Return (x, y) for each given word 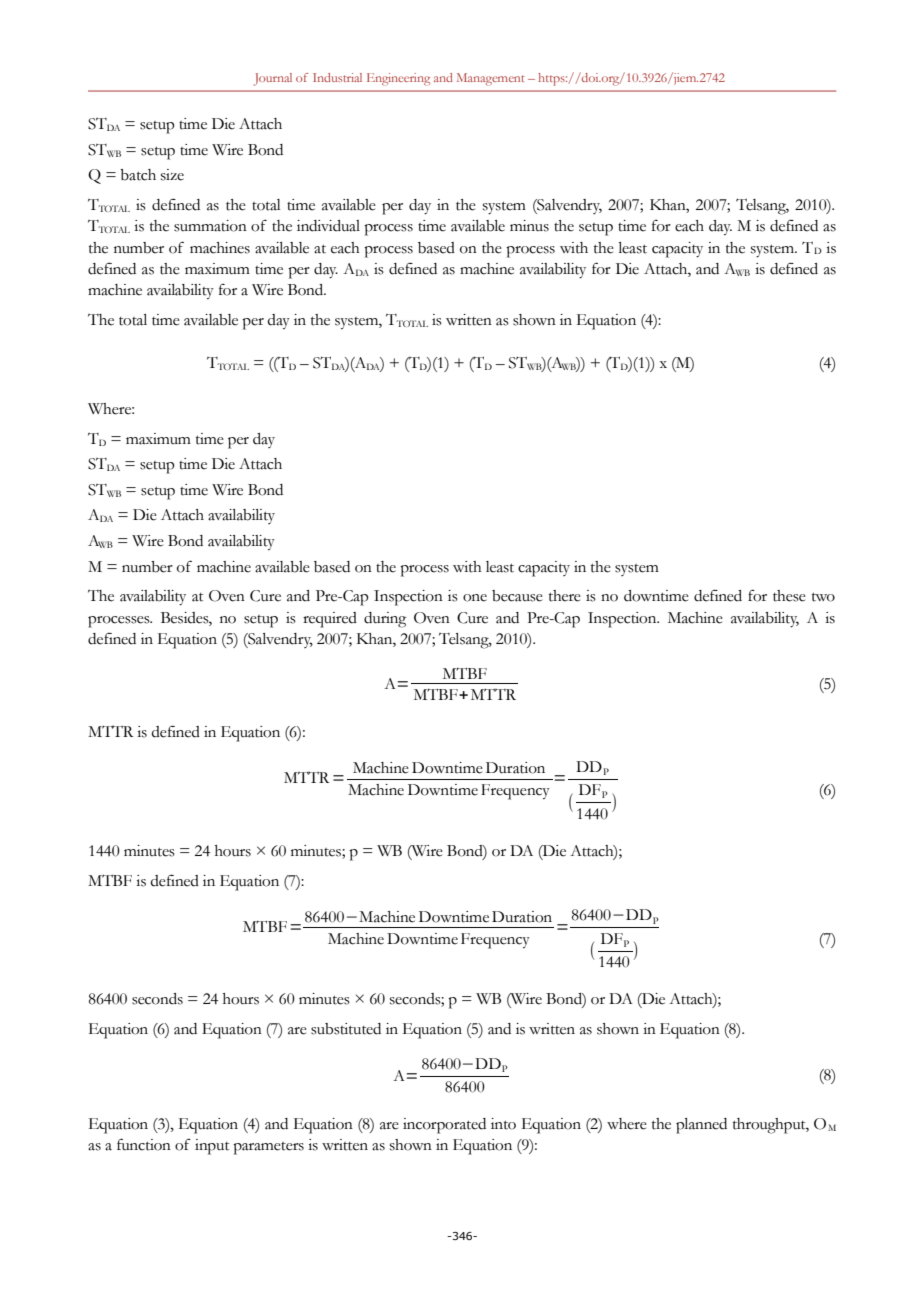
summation (210, 226)
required (330, 620)
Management (491, 79)
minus (529, 226)
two (823, 597)
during (385, 620)
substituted (346, 1029)
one (475, 598)
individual (328, 226)
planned (701, 1126)
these (789, 596)
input (212, 1147)
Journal (273, 79)
